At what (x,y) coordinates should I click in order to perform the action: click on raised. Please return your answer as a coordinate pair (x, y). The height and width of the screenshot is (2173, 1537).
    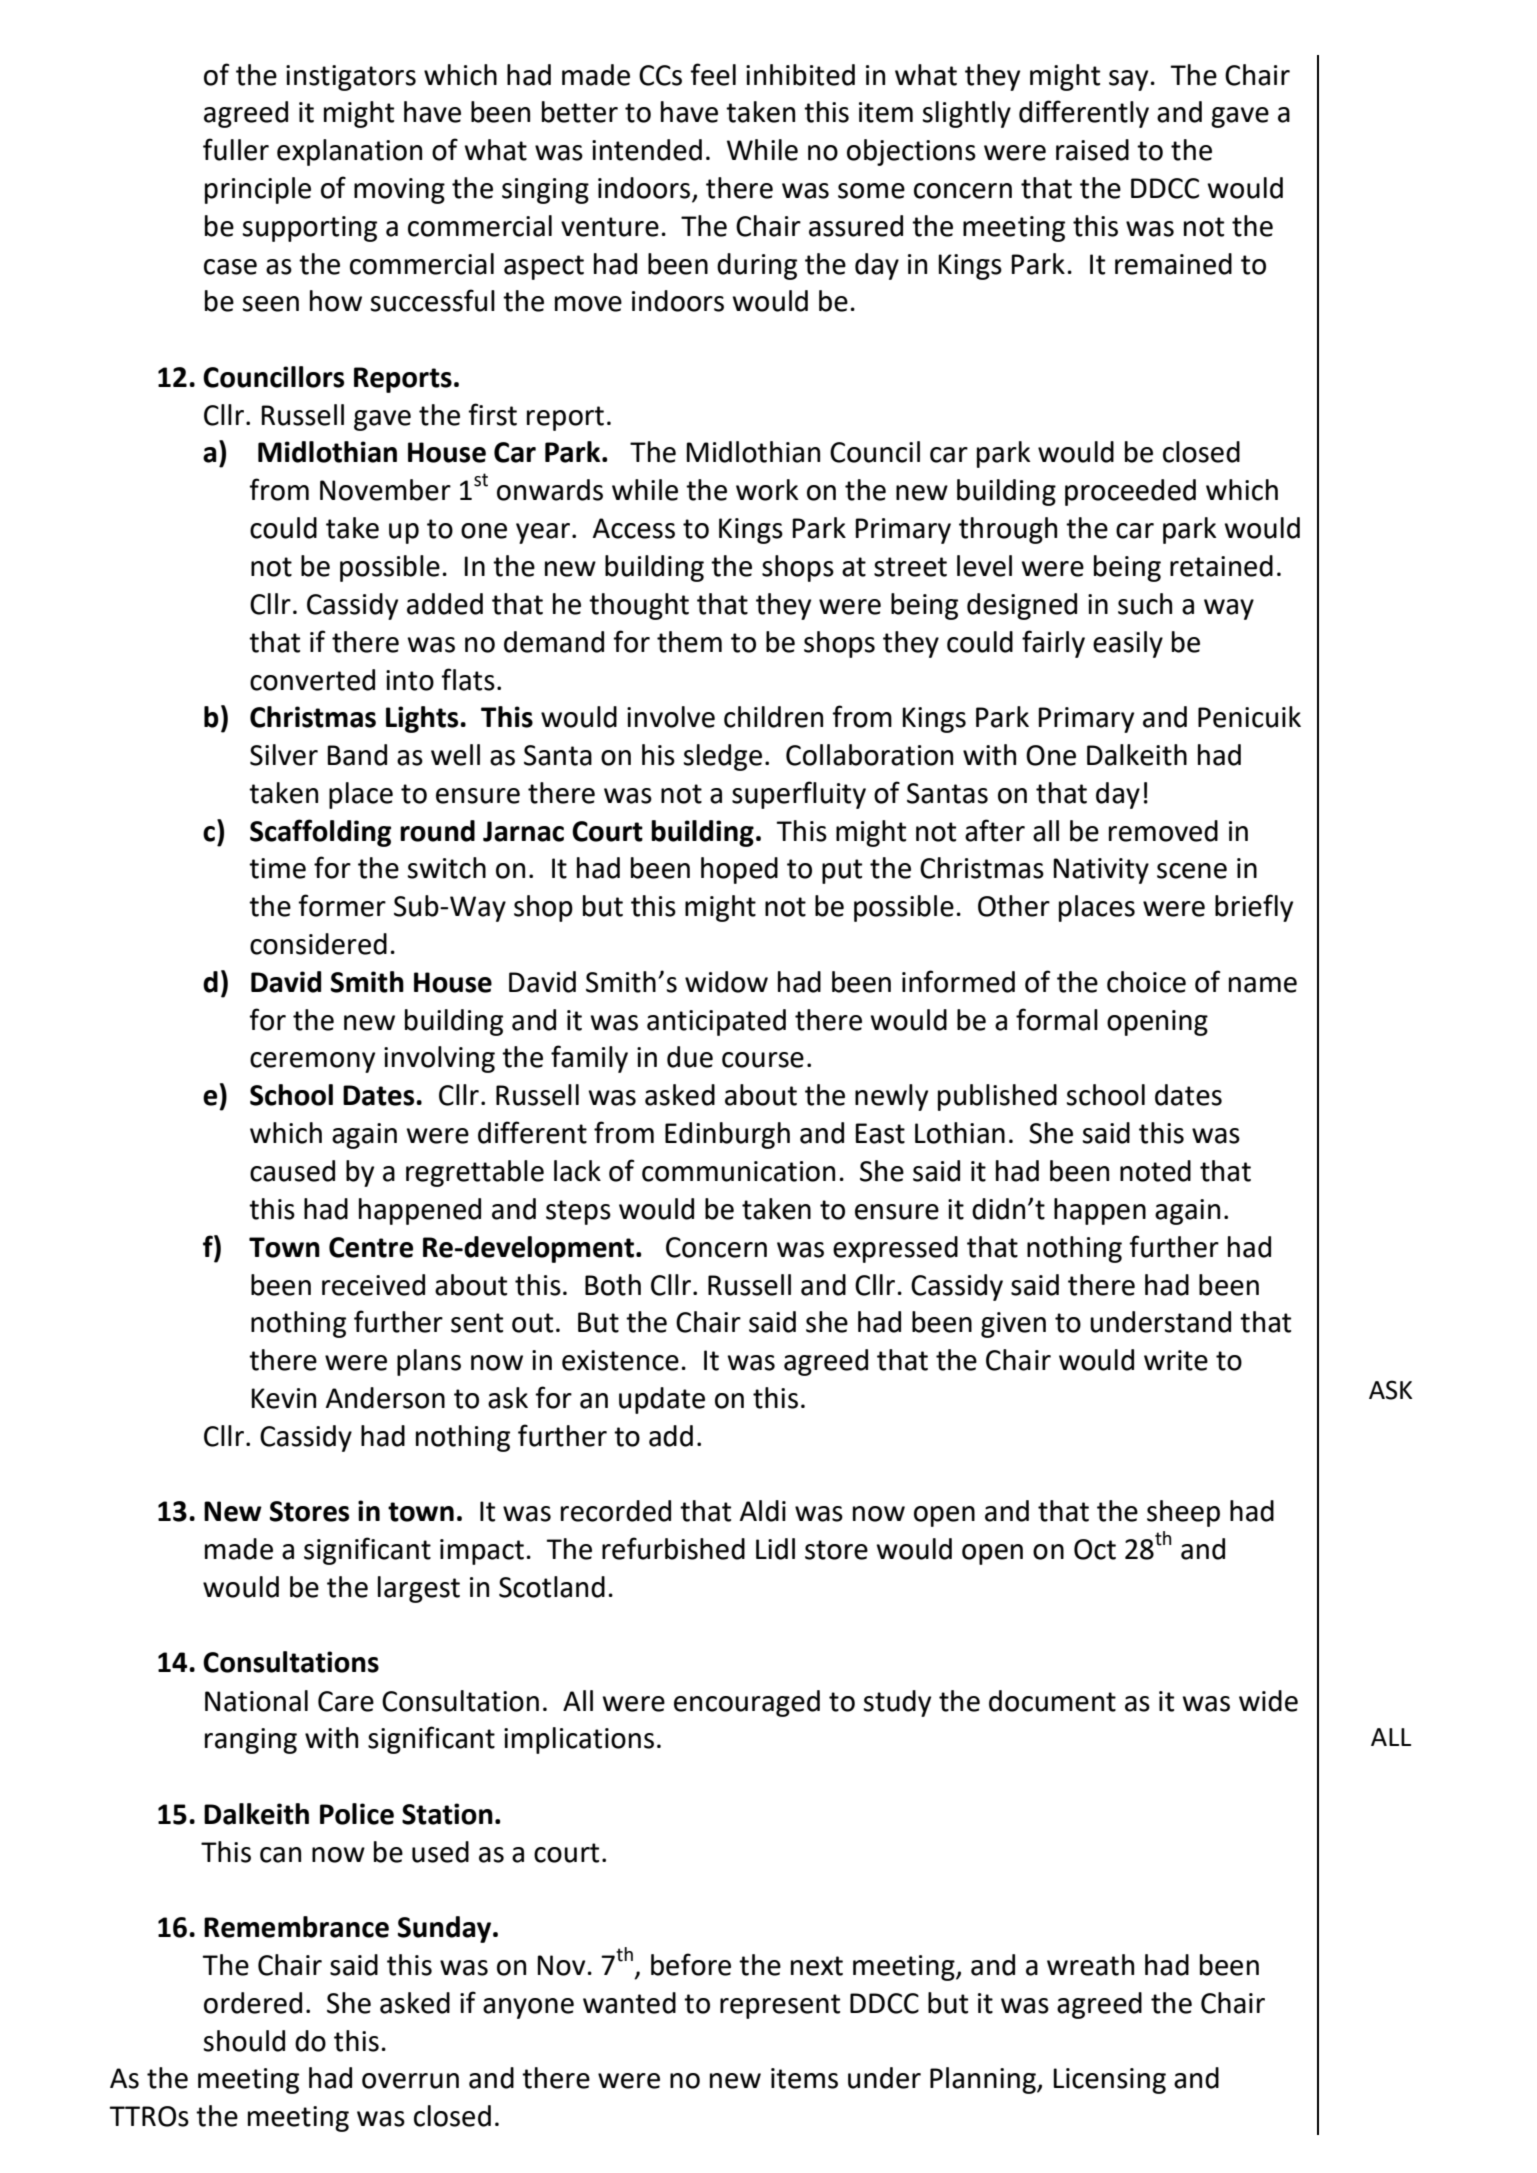
    Looking at the image, I should click on (1092, 150).
